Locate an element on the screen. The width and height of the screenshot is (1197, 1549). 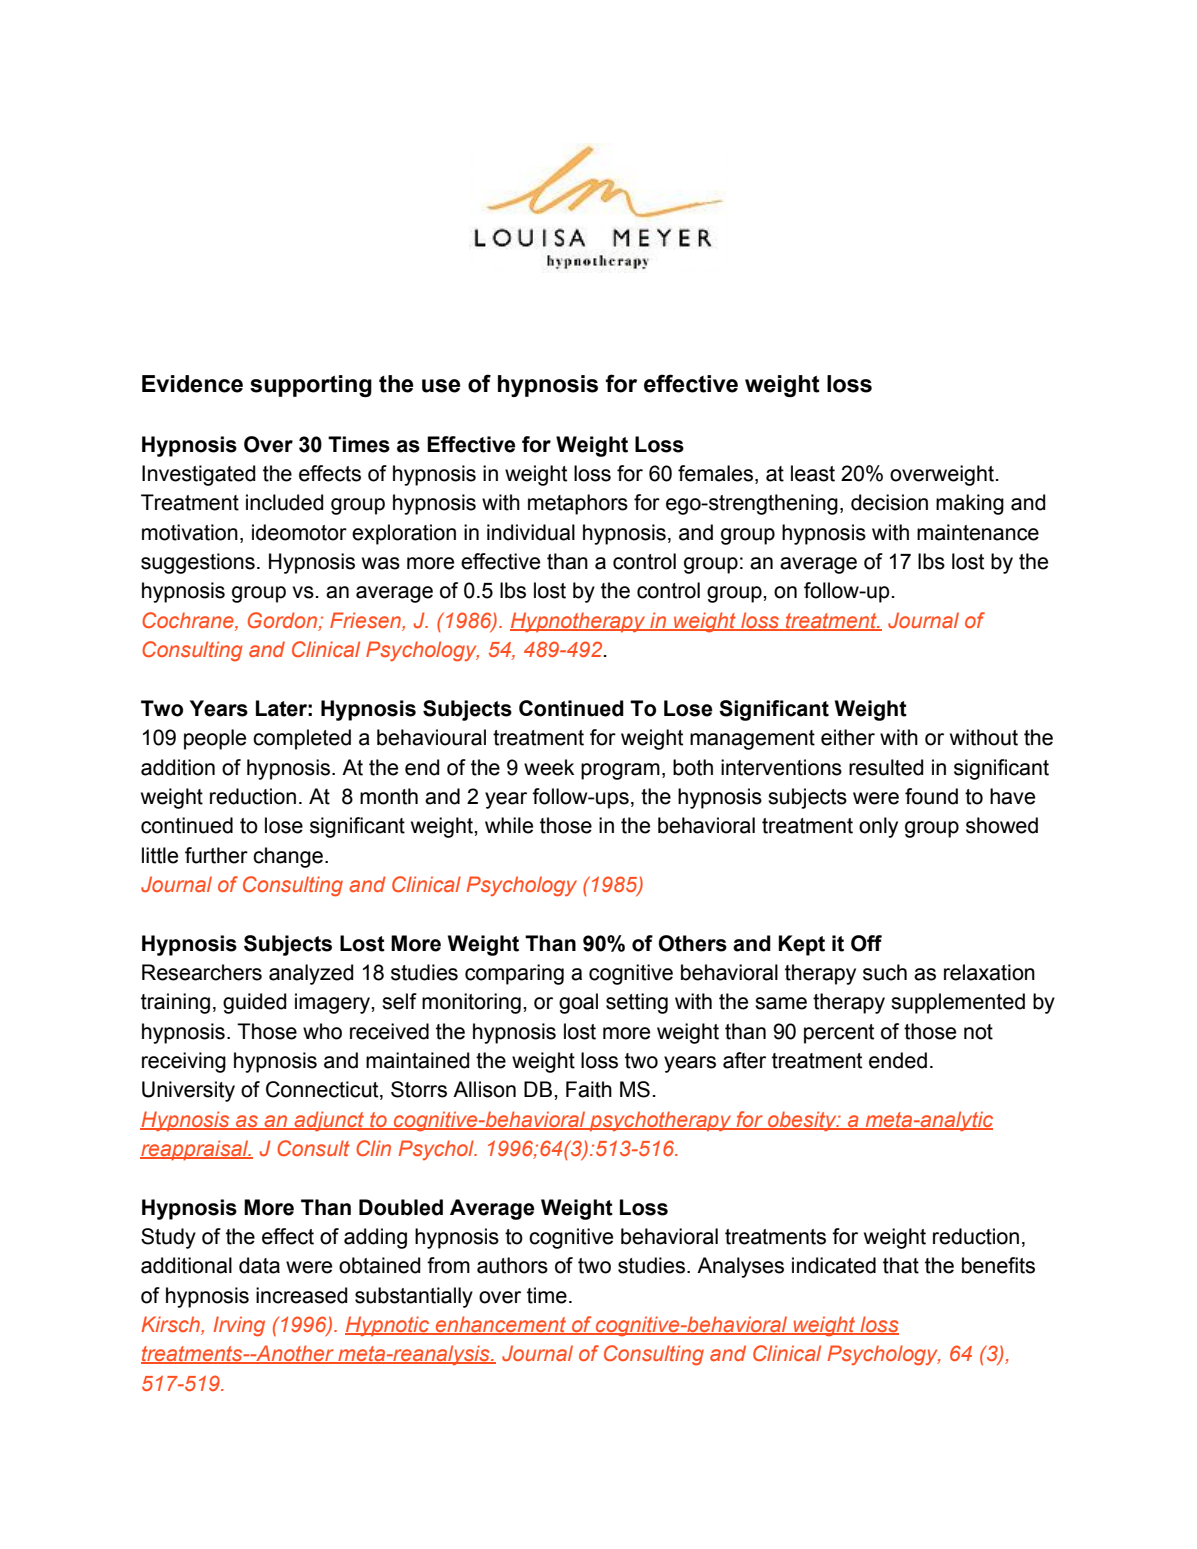
only is located at coordinates (878, 827).
